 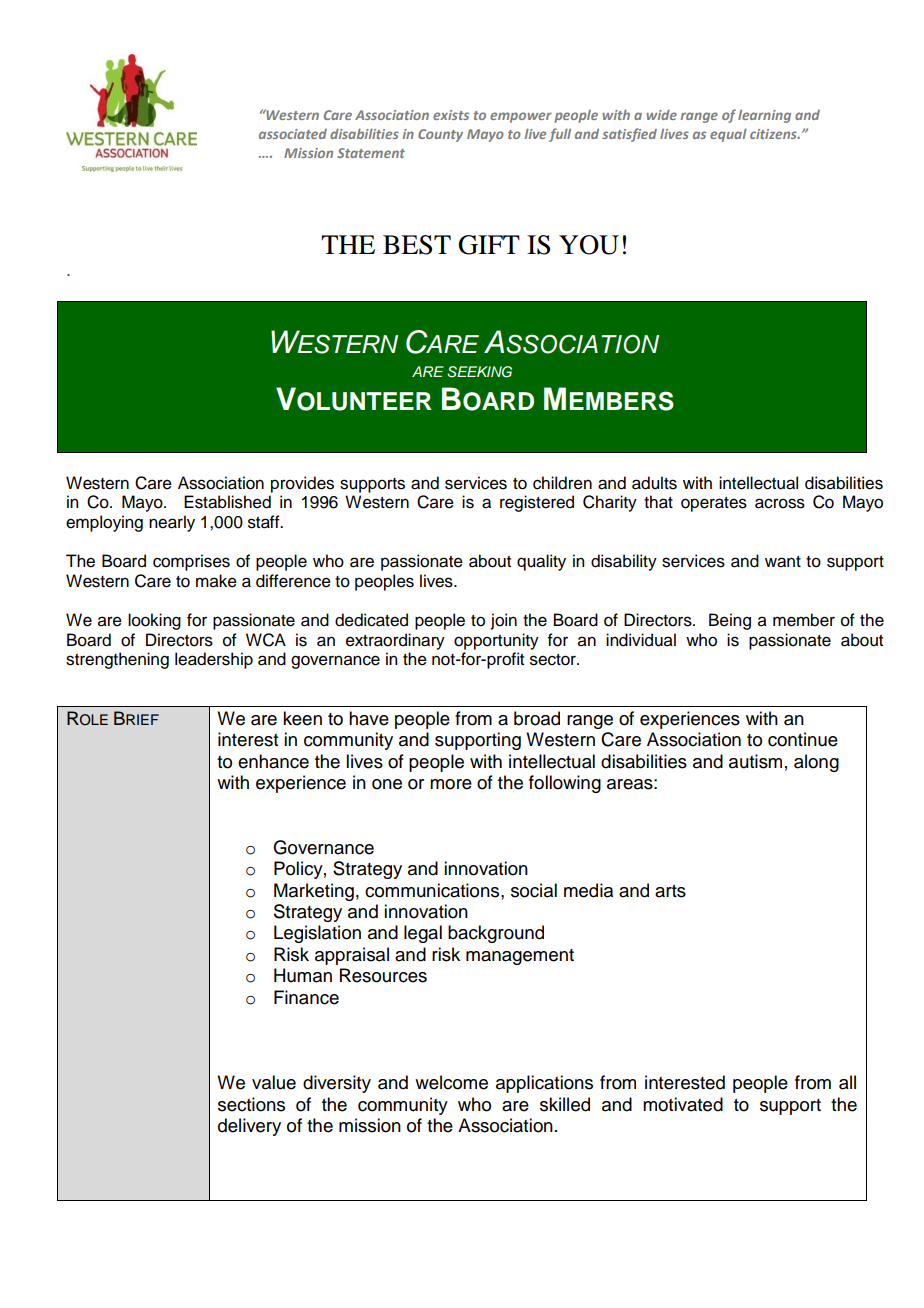 I want to click on join, so click(x=504, y=621).
